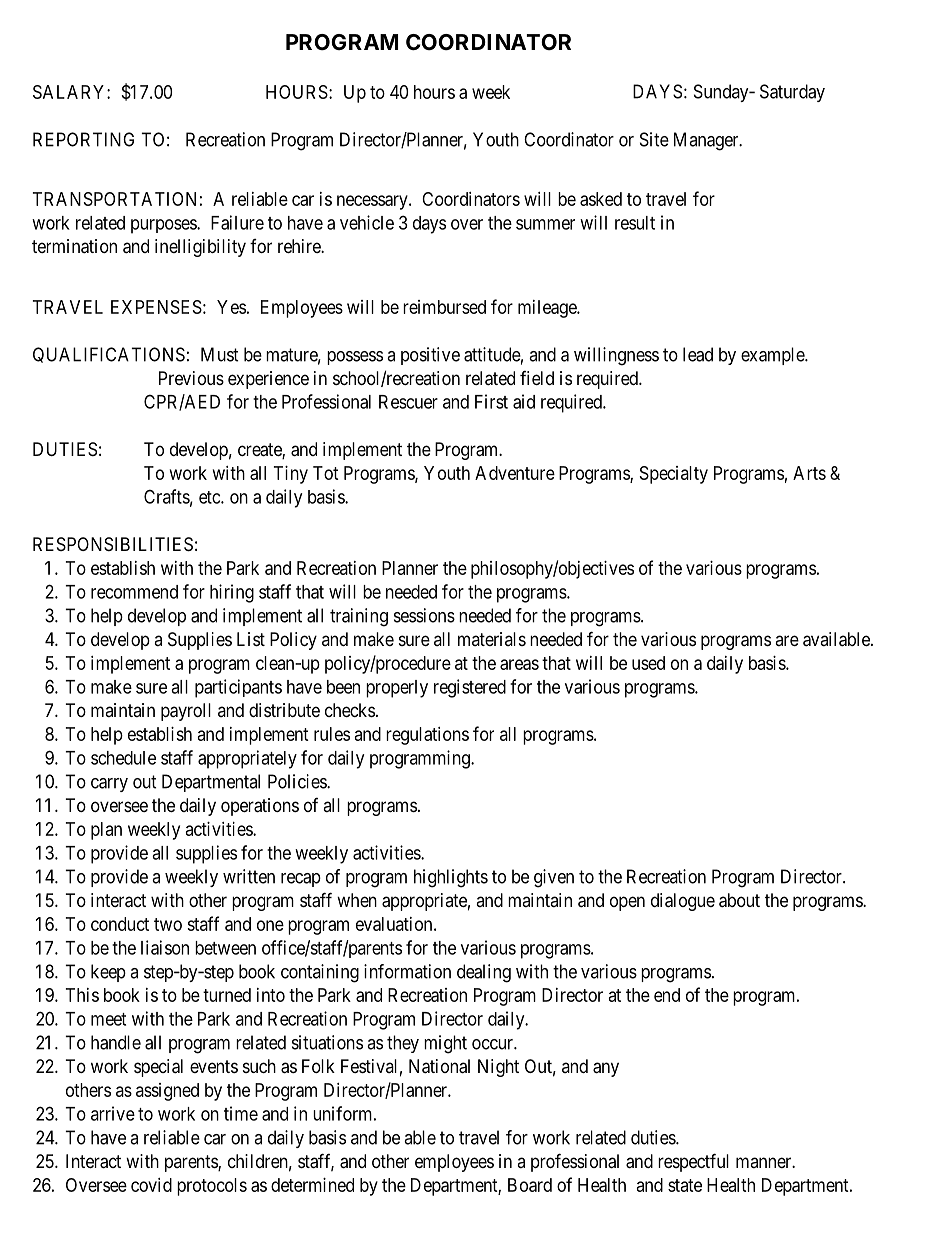 The width and height of the document is (952, 1233). What do you see at coordinates (83, 139) in the document?
I see `REPORTING` at bounding box center [83, 139].
